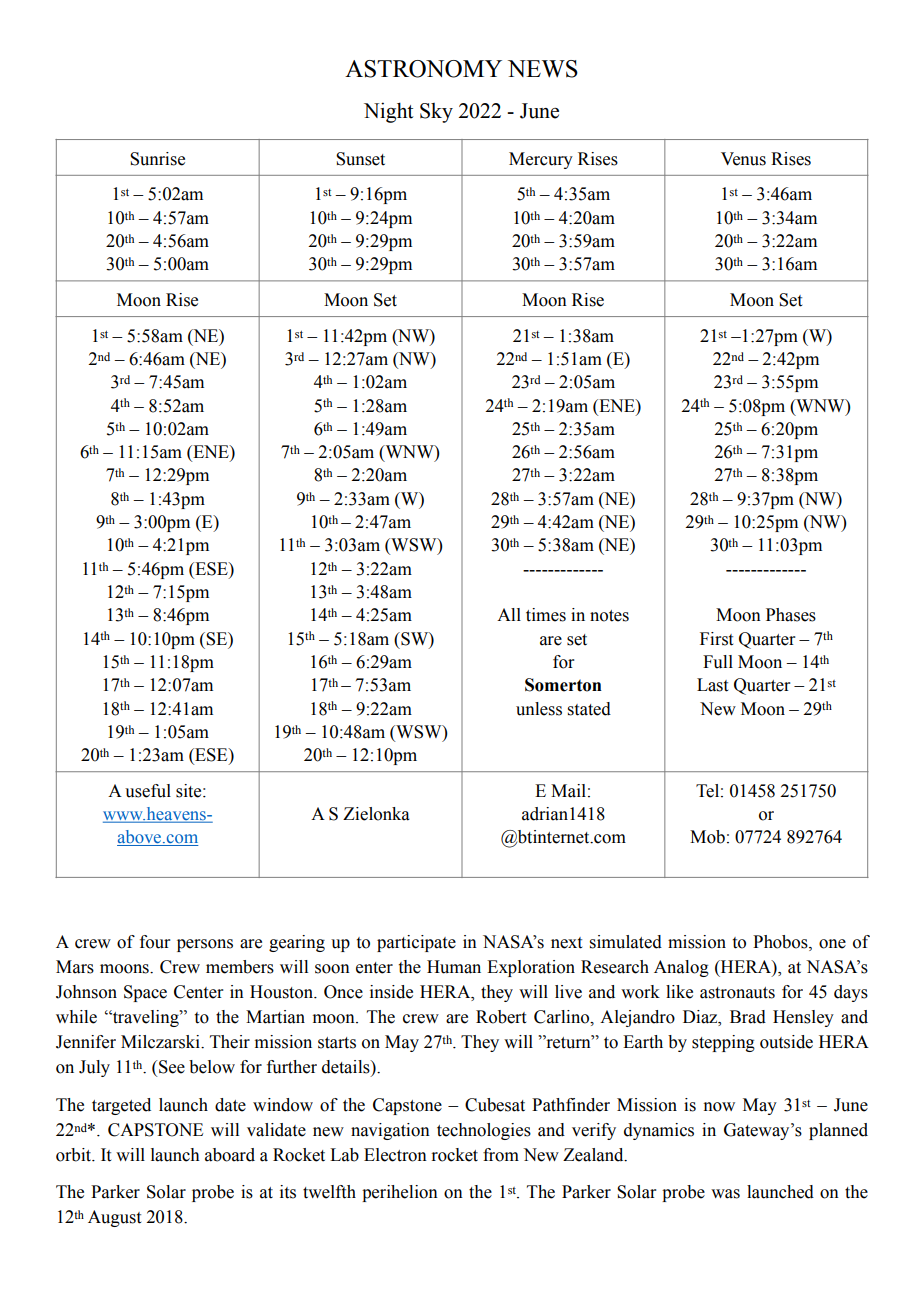 This page has height=1308, width=924. I want to click on was, so click(725, 1194).
